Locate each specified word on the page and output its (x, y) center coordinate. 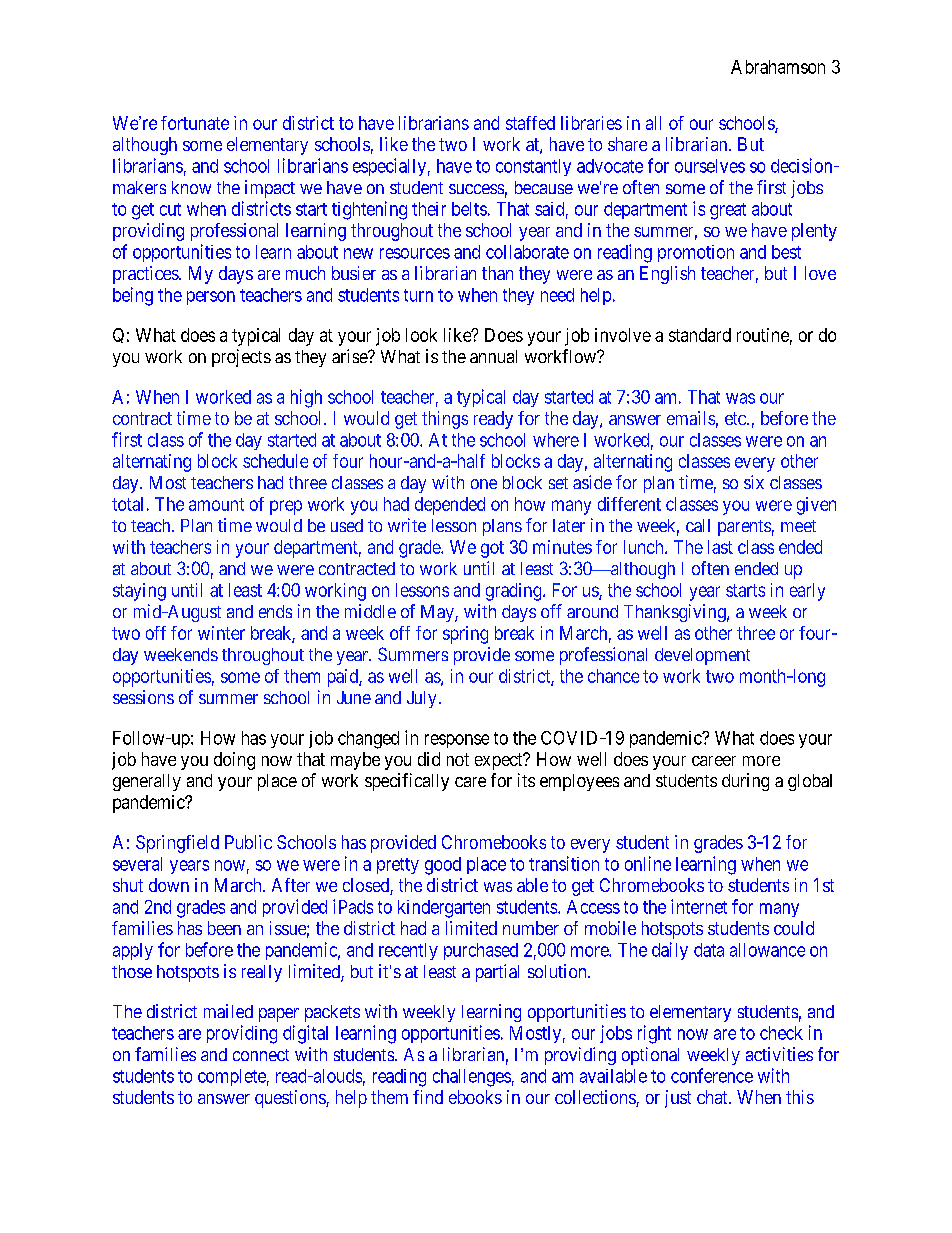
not (458, 759)
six (754, 482)
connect (261, 1055)
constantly (533, 167)
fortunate (195, 123)
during (745, 782)
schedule (275, 461)
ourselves (710, 166)
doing (234, 761)
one (484, 484)
